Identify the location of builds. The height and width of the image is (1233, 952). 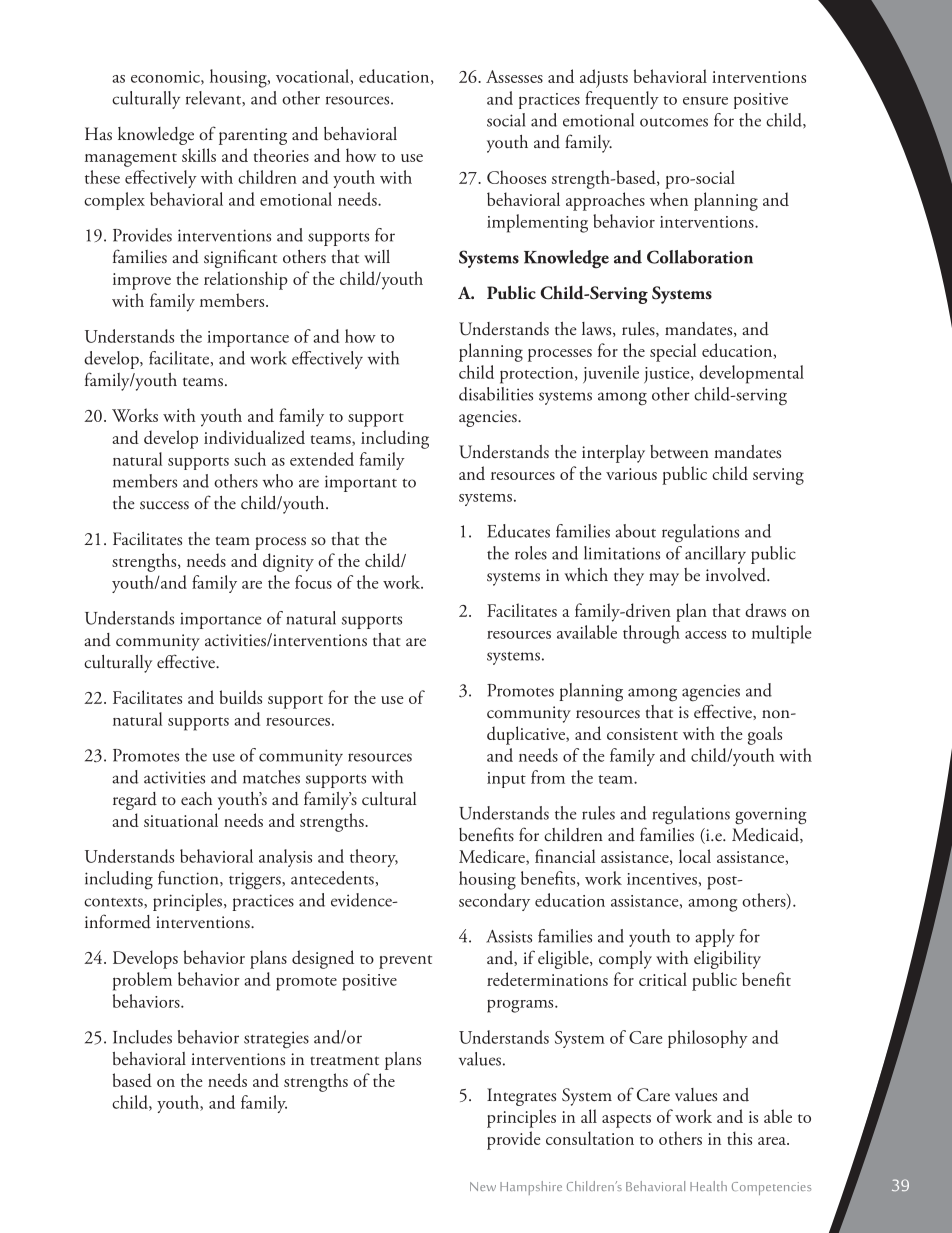
(241, 697).
